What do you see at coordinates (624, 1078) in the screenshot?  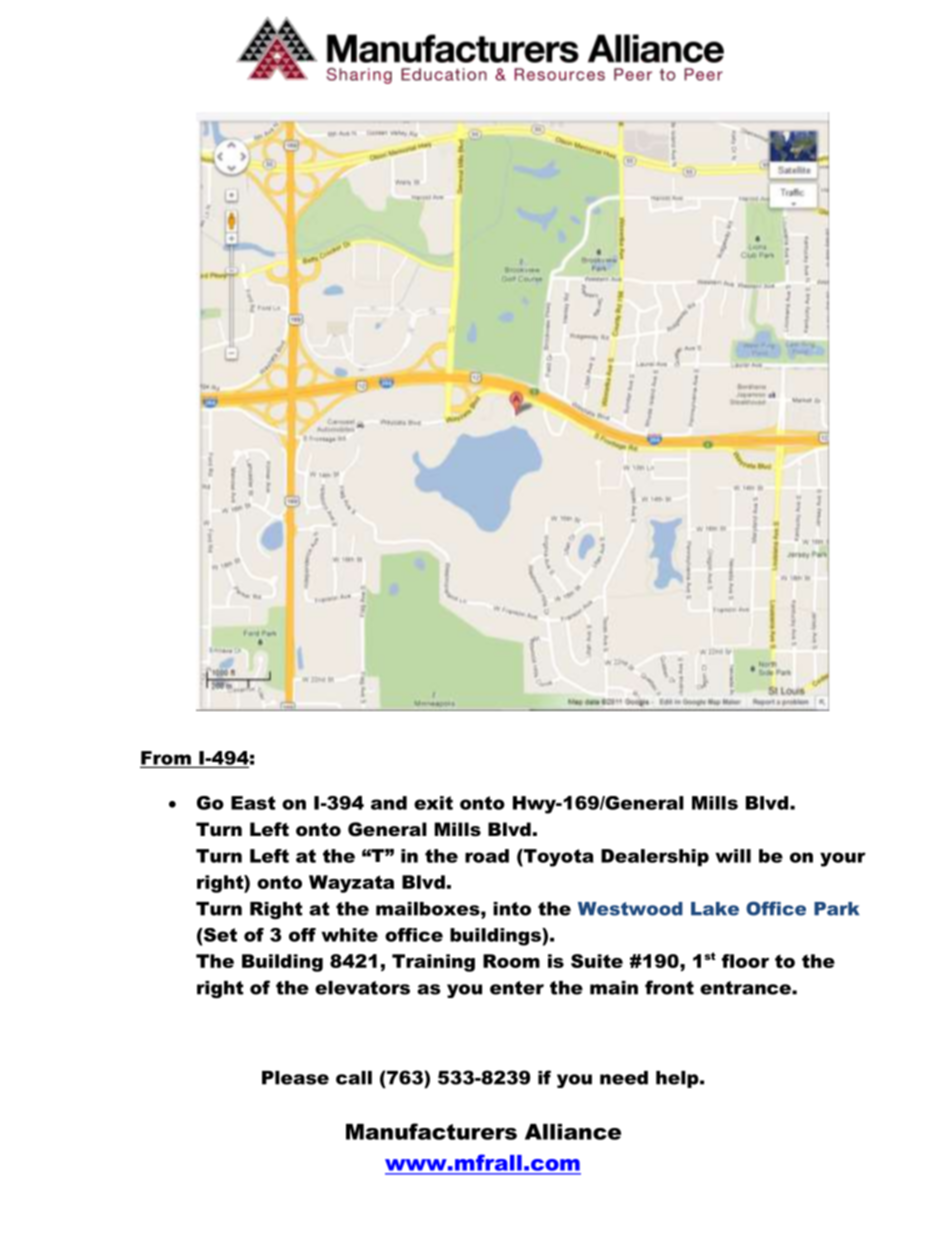 I see `need` at bounding box center [624, 1078].
